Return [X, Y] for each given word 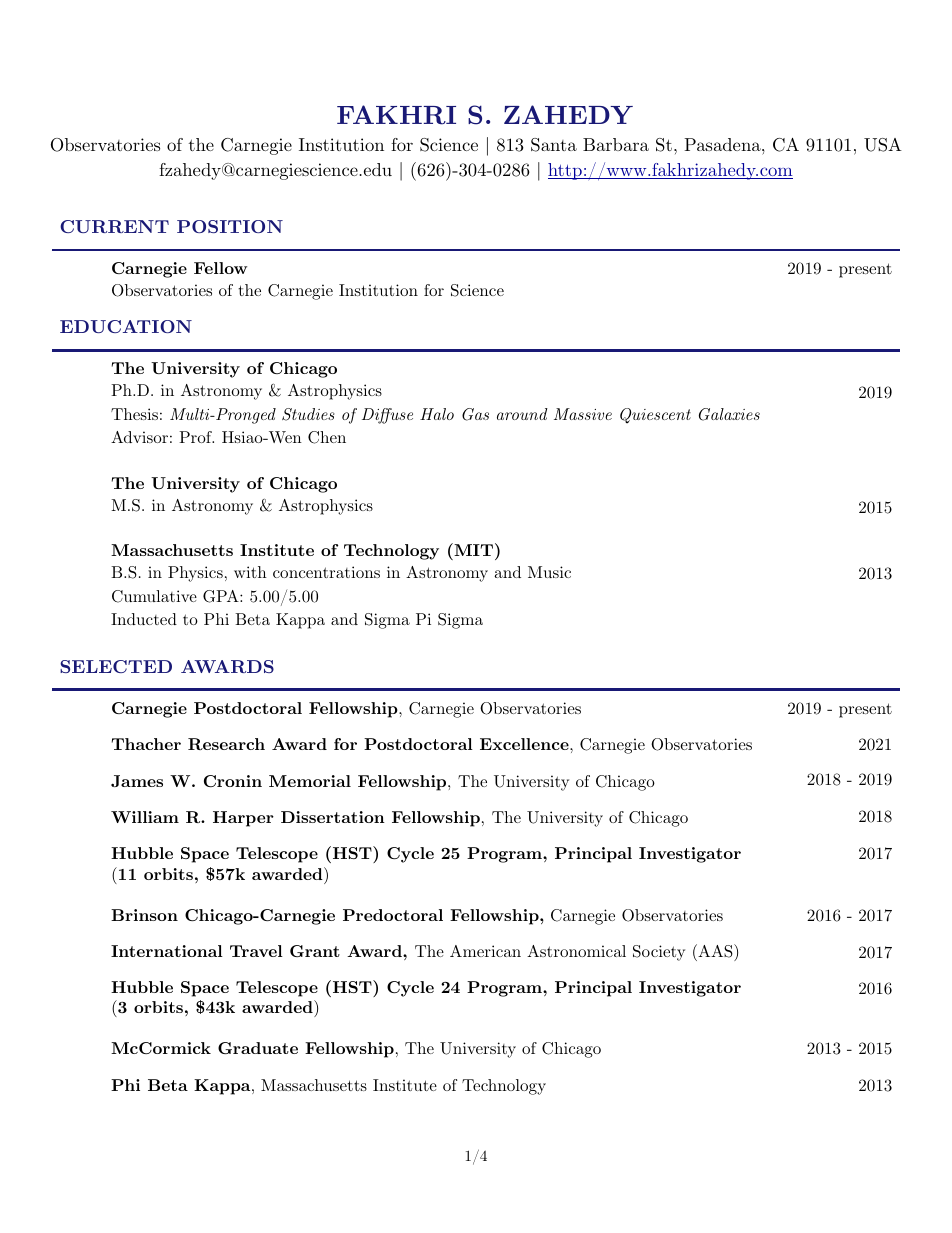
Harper [243, 819]
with [250, 572]
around [522, 414]
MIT [474, 549]
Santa [554, 145]
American [485, 951]
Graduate [258, 1048]
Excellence [525, 744]
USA [883, 145]
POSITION [230, 226]
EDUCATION [126, 326]
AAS [715, 951]
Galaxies [729, 414]
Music [549, 572]
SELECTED [116, 666]
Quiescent [655, 416]
